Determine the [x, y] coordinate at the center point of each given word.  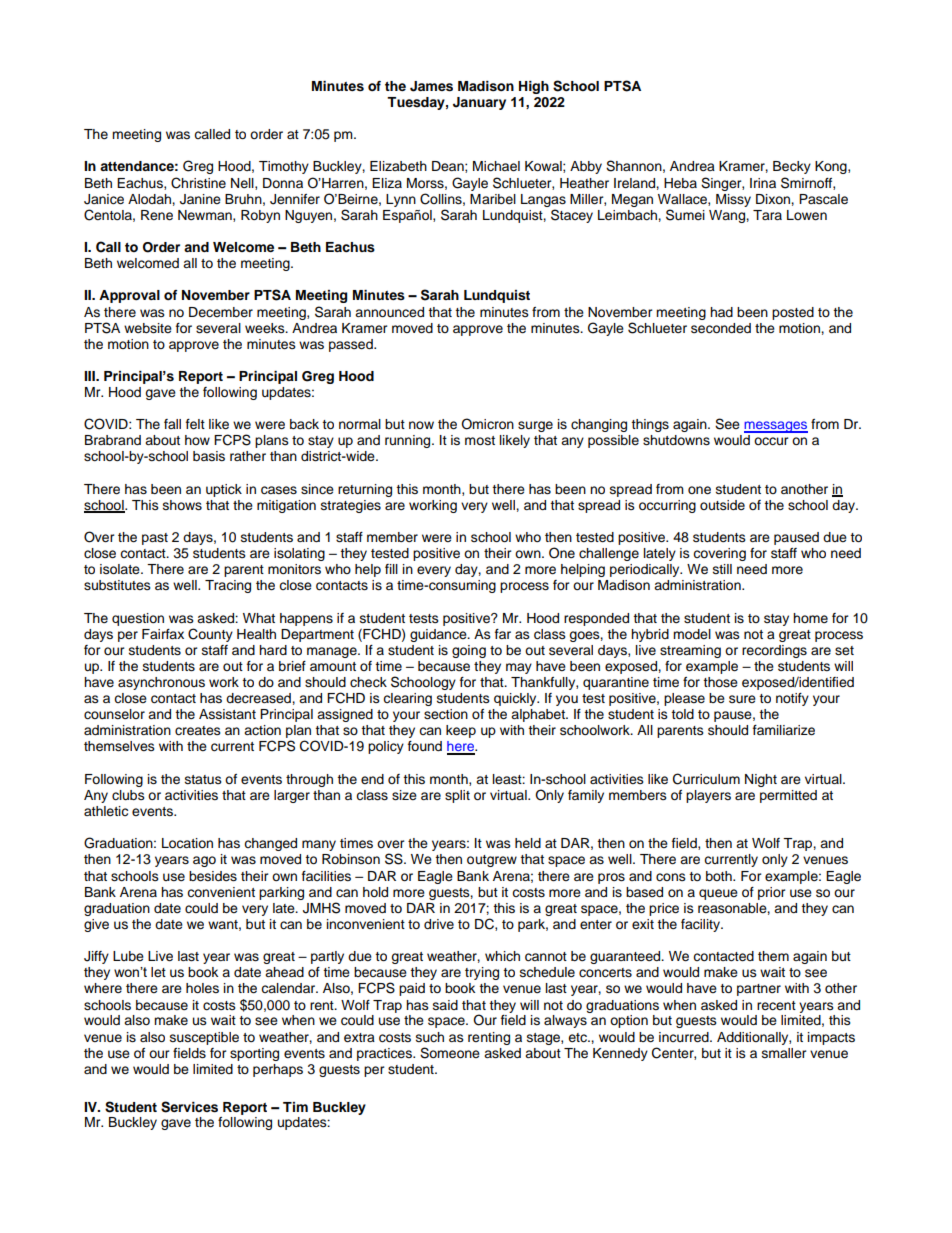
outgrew [492, 861]
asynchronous [161, 683]
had [721, 312]
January [479, 103]
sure [742, 699]
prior [772, 893]
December [221, 312]
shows [182, 505]
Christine [198, 183]
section [446, 714]
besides [213, 876]
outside [722, 505]
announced [389, 312]
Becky [792, 167]
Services [189, 1107]
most [480, 440]
